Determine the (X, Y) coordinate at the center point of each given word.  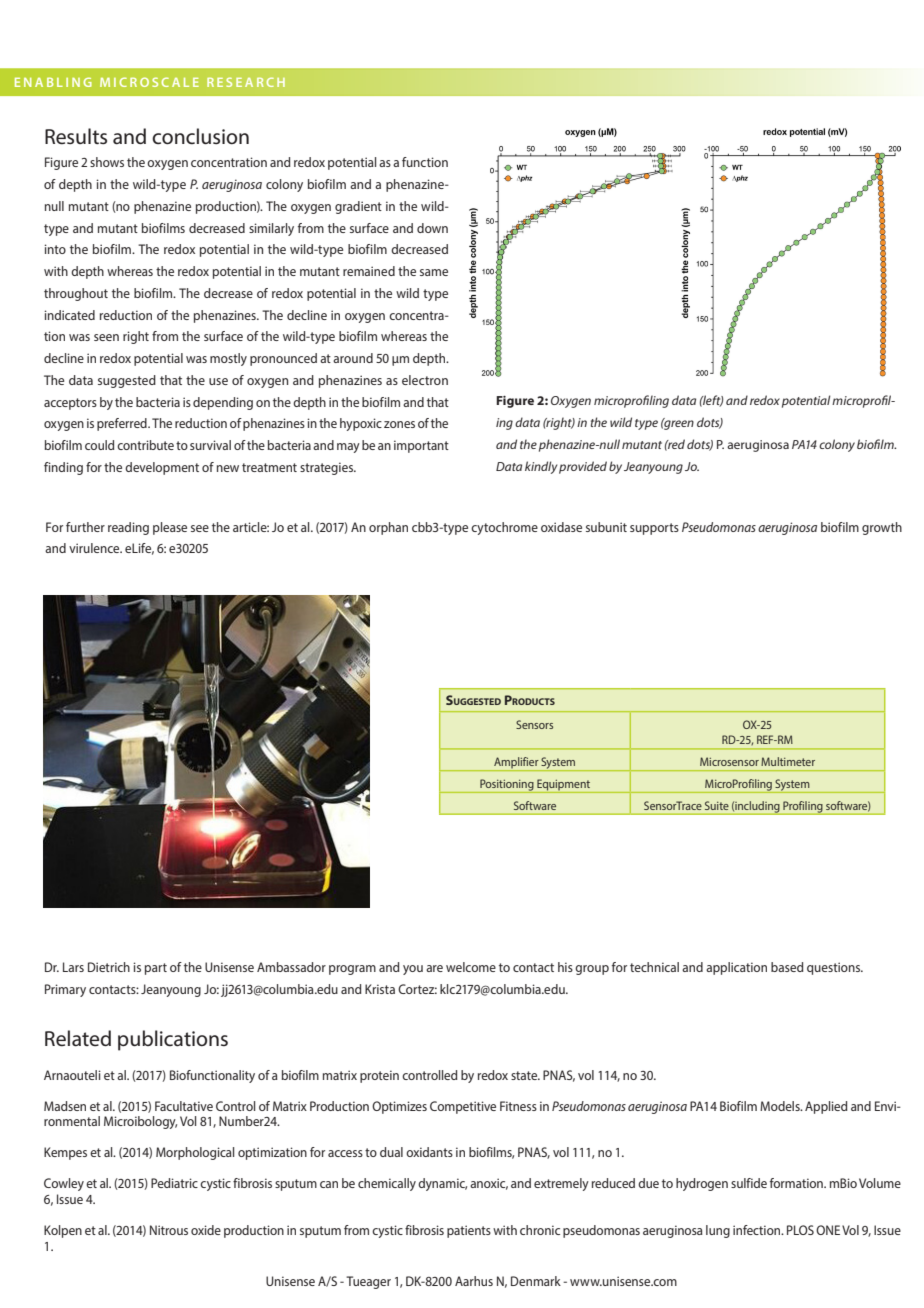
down (432, 228)
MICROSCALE (149, 82)
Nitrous (169, 1230)
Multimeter (788, 761)
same (434, 272)
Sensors (534, 724)
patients (469, 1231)
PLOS (800, 1230)
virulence (95, 548)
